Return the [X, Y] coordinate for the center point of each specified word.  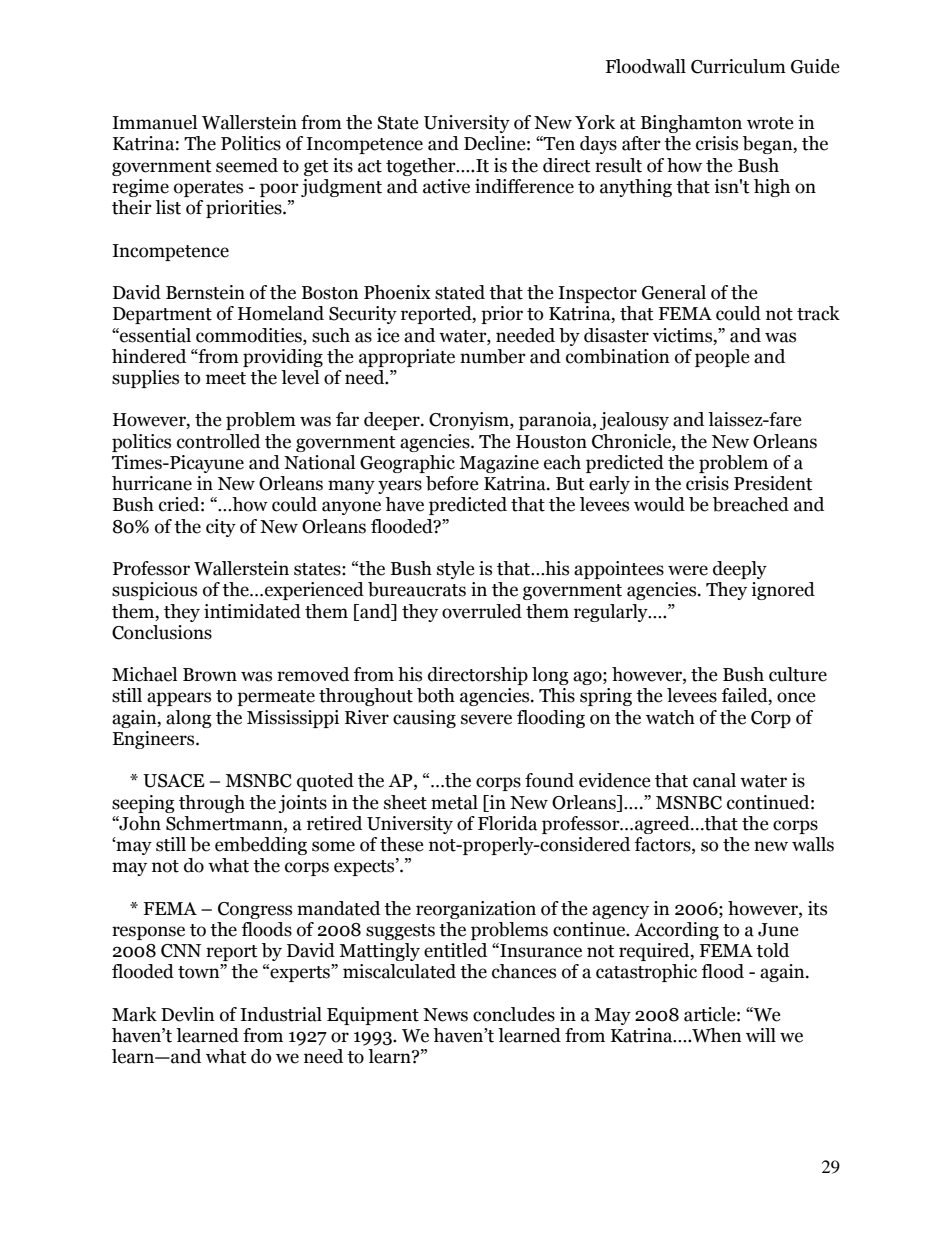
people [722, 358]
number [493, 356]
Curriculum [738, 66]
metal [454, 802]
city [221, 528]
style [456, 570]
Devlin [188, 1014]
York [595, 122]
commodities [250, 335]
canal [714, 780]
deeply [740, 570]
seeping [143, 804]
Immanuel [154, 122]
